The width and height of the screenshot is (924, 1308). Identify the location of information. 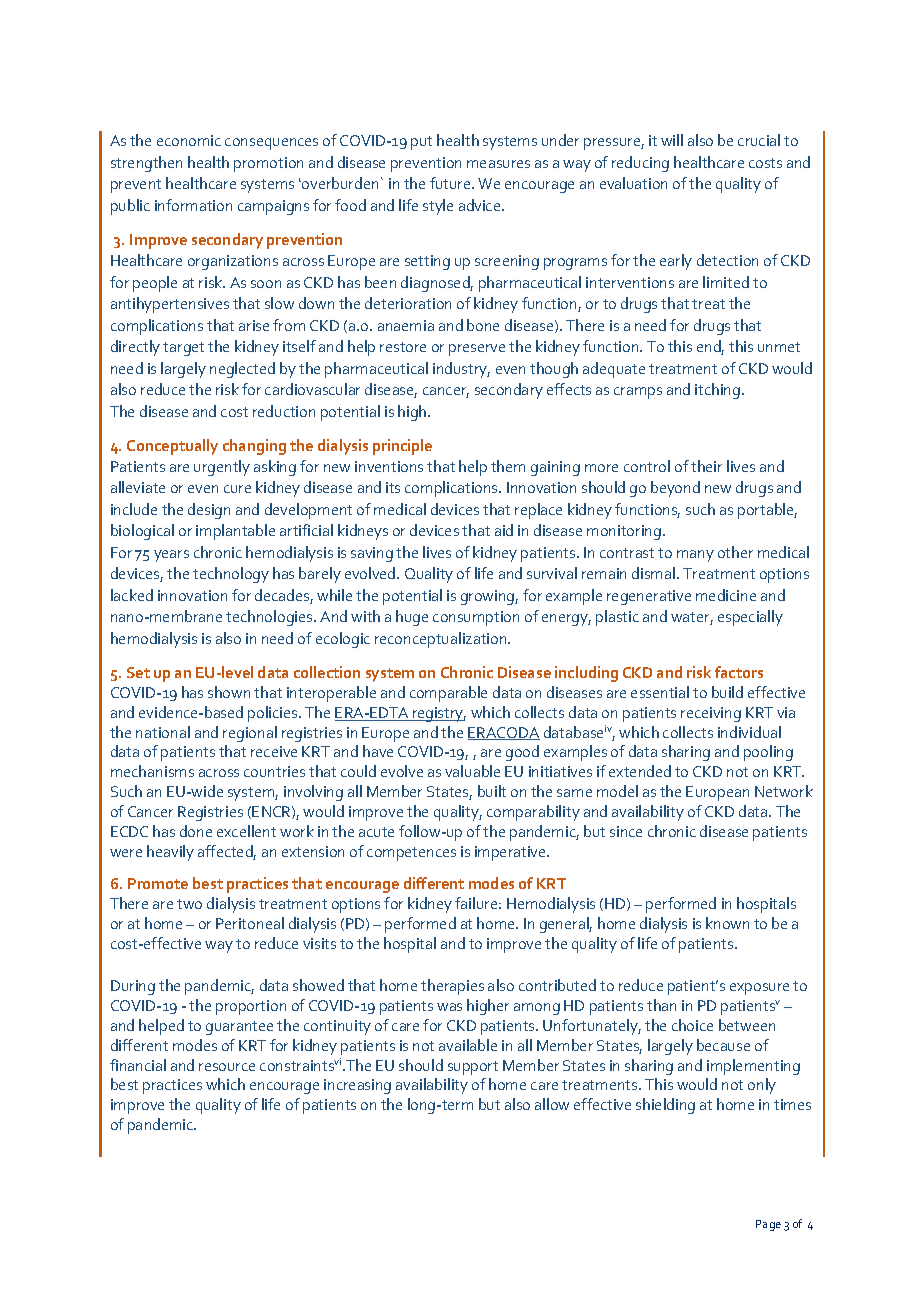
(193, 205).
